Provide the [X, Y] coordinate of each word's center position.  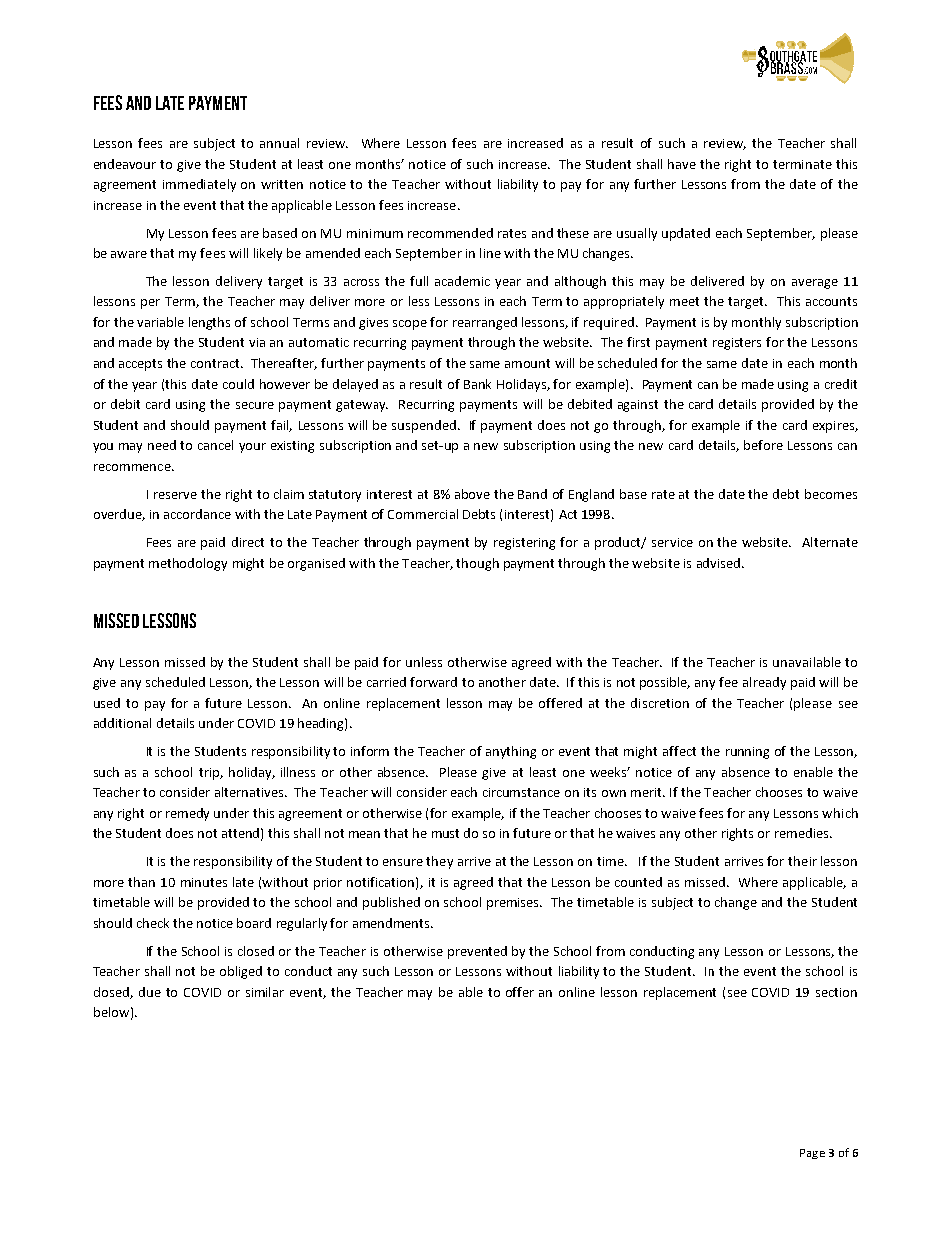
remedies [803, 833]
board [254, 923]
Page [812, 1154]
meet [684, 301]
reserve [175, 495]
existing [292, 447]
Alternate [830, 542]
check [153, 923]
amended [333, 253]
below [111, 1012]
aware [129, 254]
